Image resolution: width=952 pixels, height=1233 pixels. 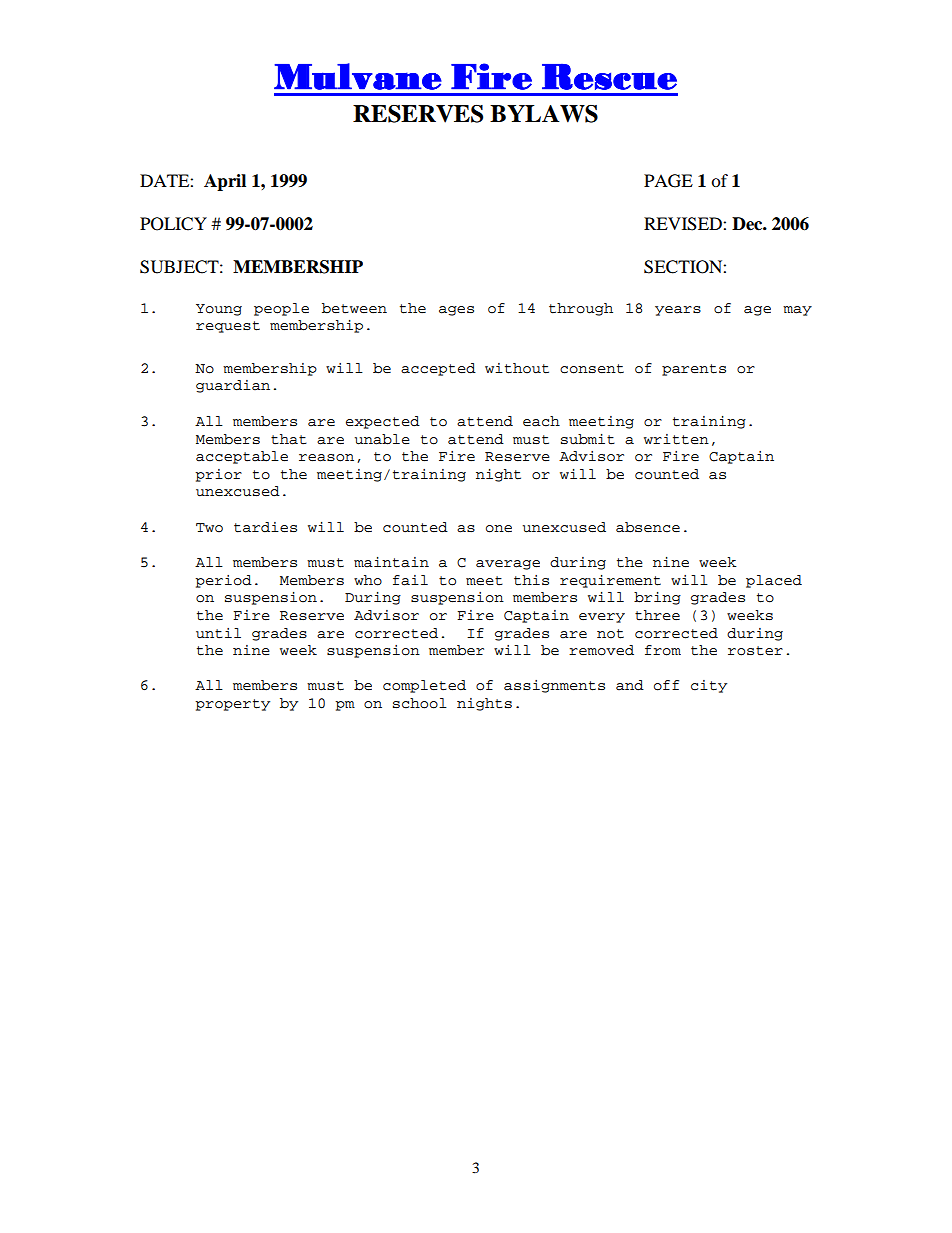 I want to click on parents, so click(x=694, y=370).
